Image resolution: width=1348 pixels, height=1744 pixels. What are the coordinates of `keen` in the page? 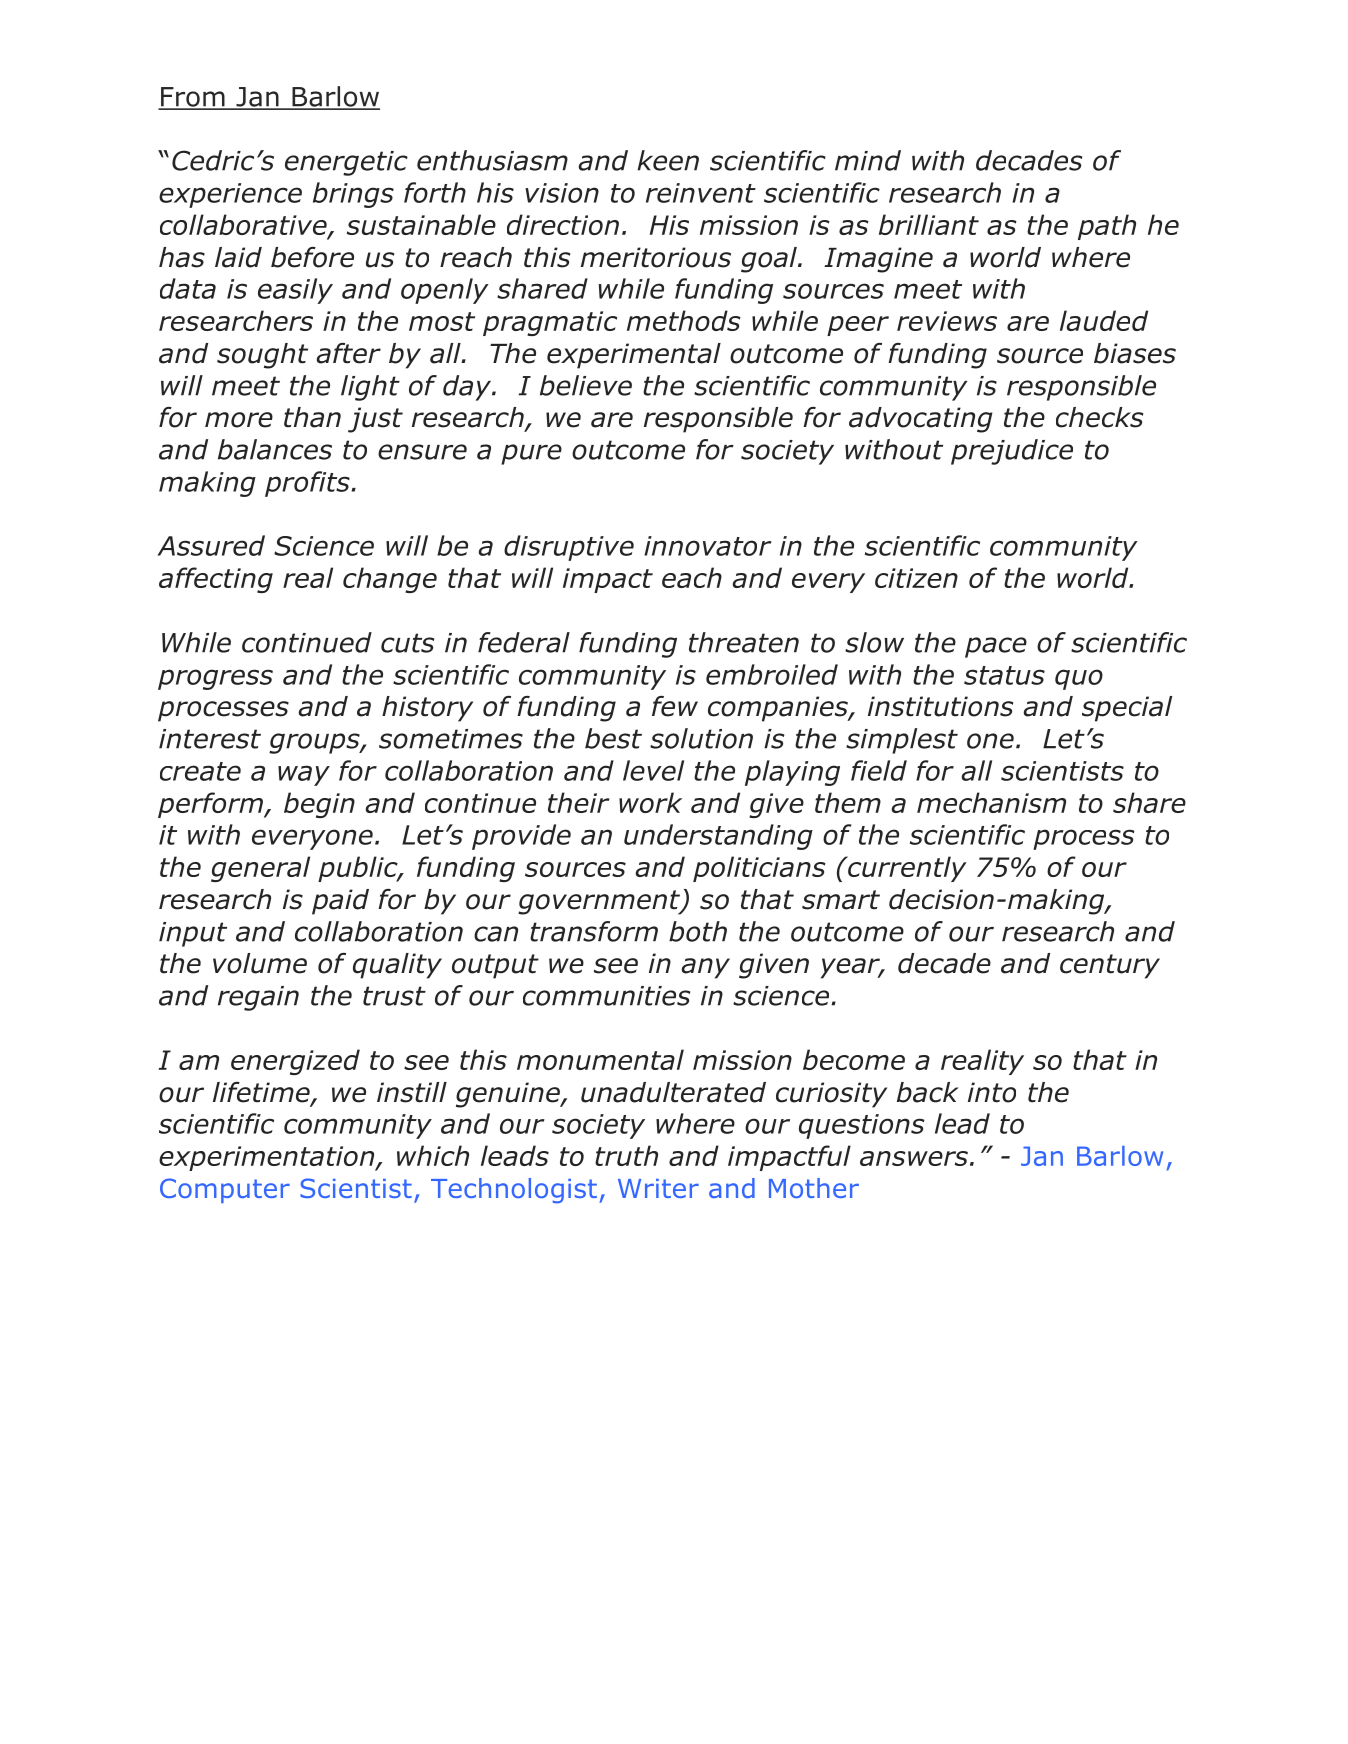 It's located at (668, 160).
